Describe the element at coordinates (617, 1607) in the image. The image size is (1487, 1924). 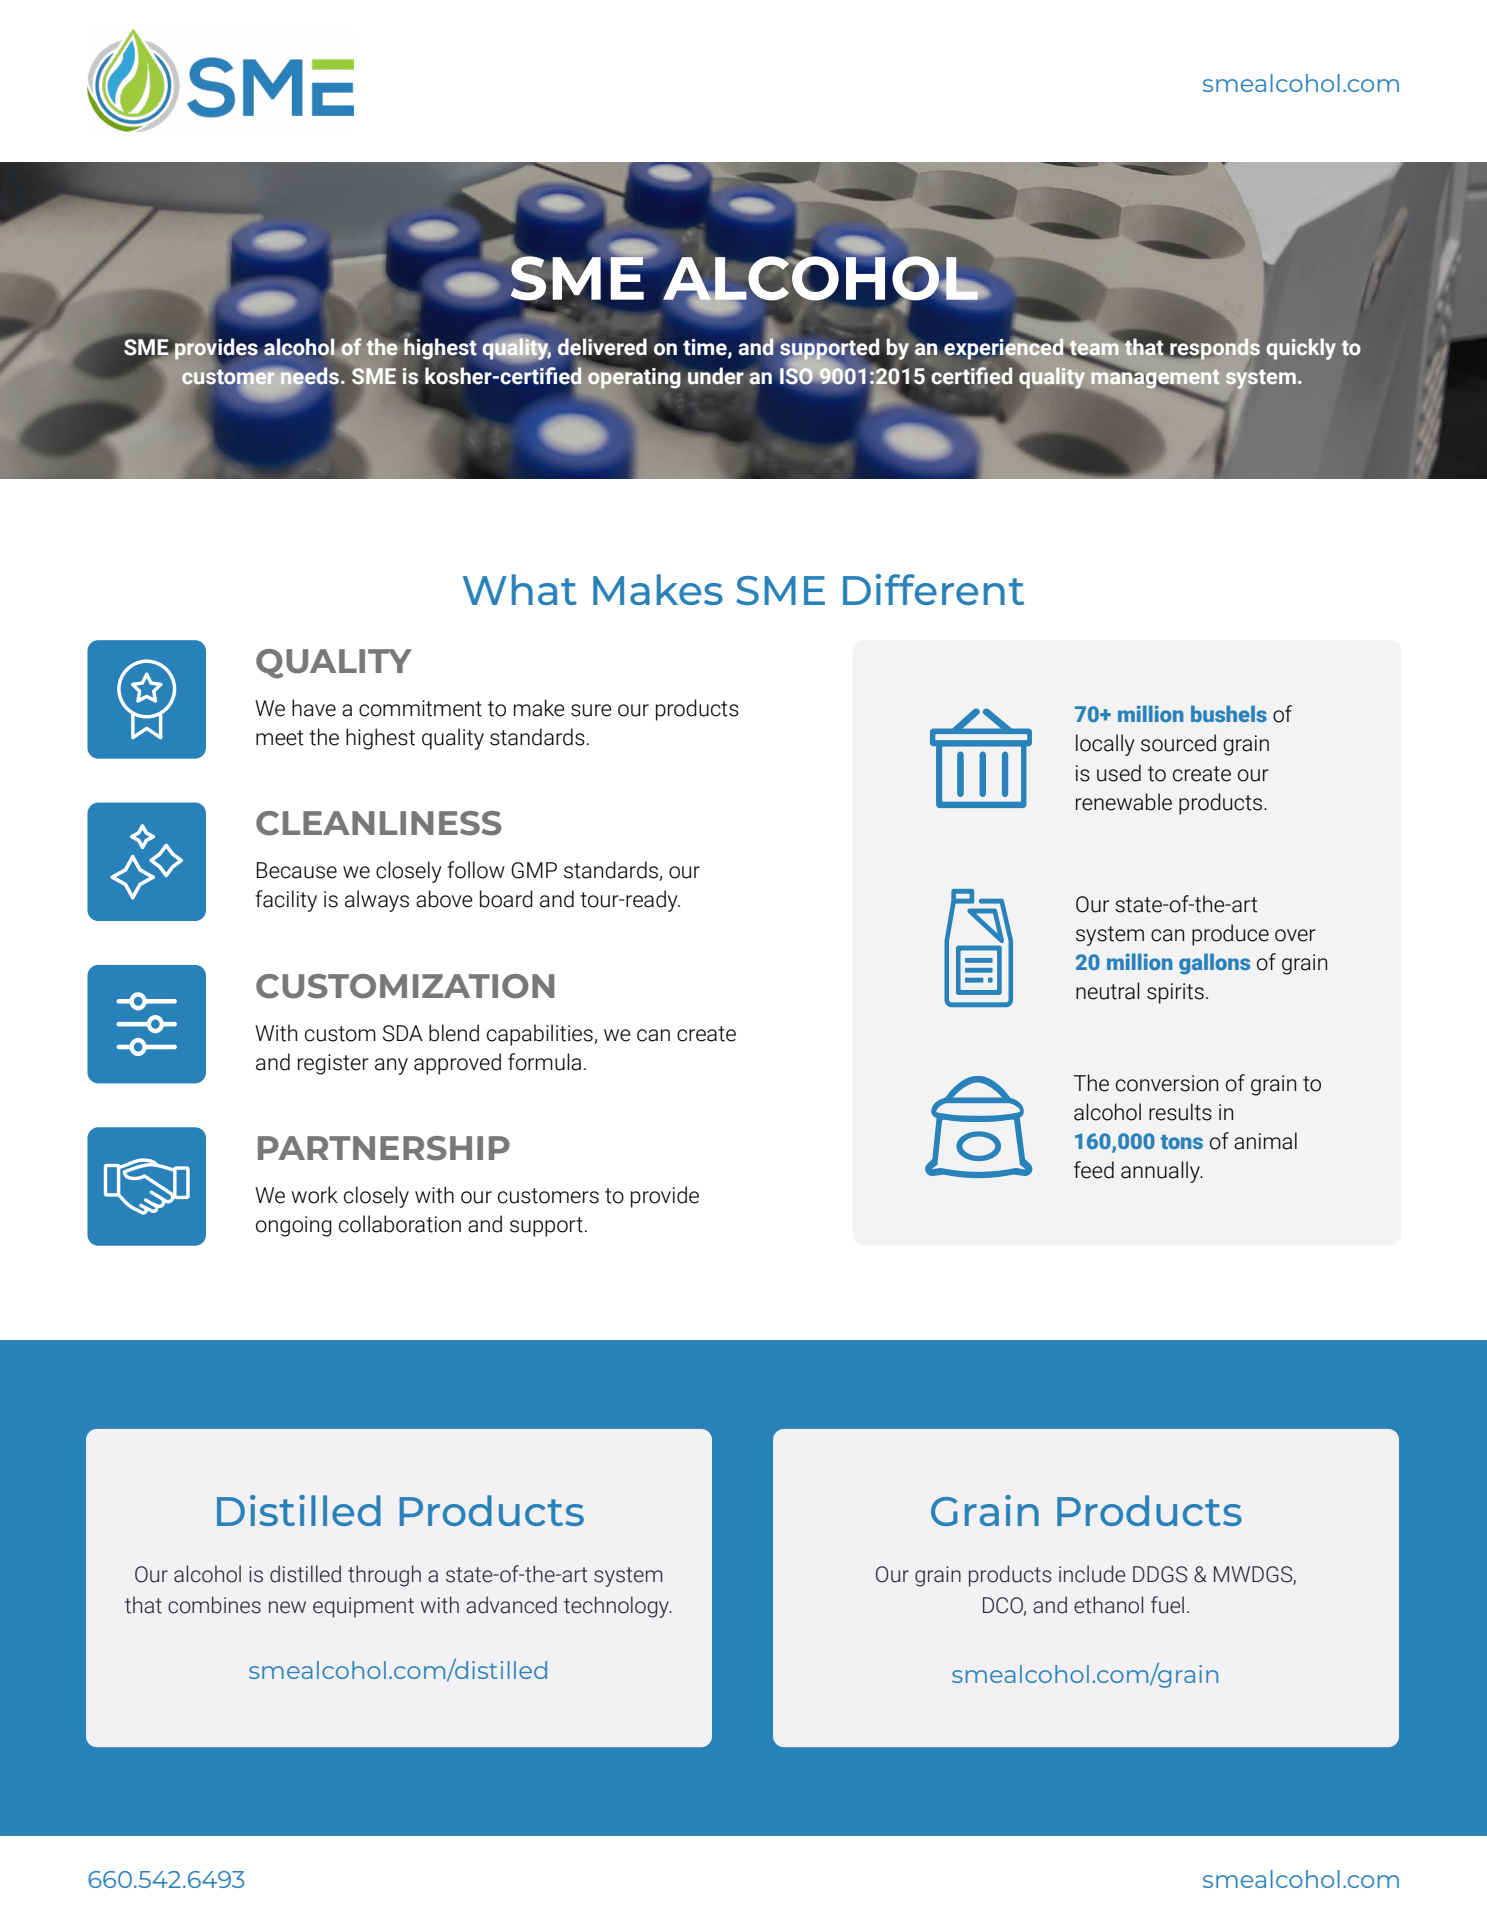
I see `technology` at that location.
